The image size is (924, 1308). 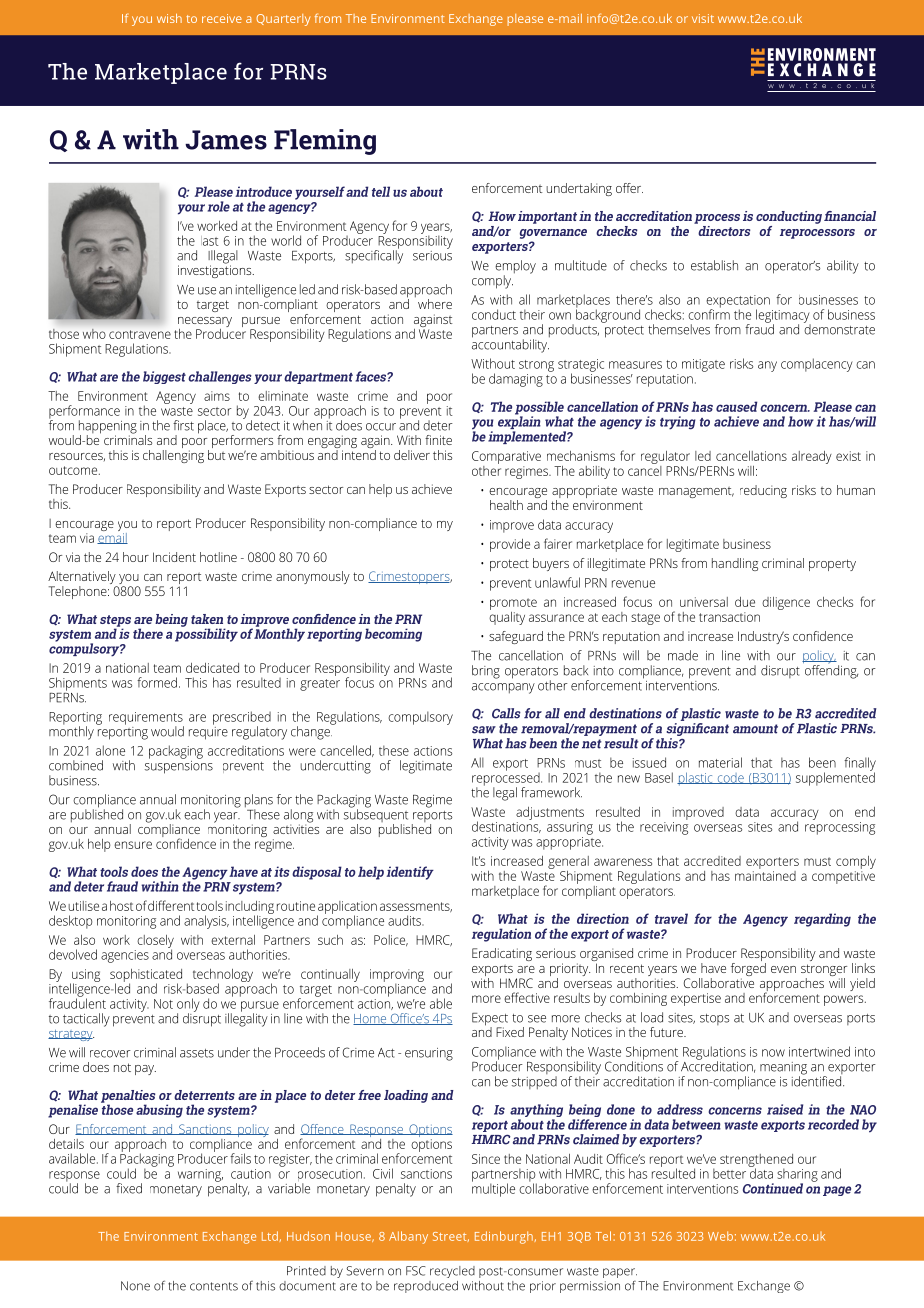 I want to click on legitimacy, so click(x=783, y=317).
